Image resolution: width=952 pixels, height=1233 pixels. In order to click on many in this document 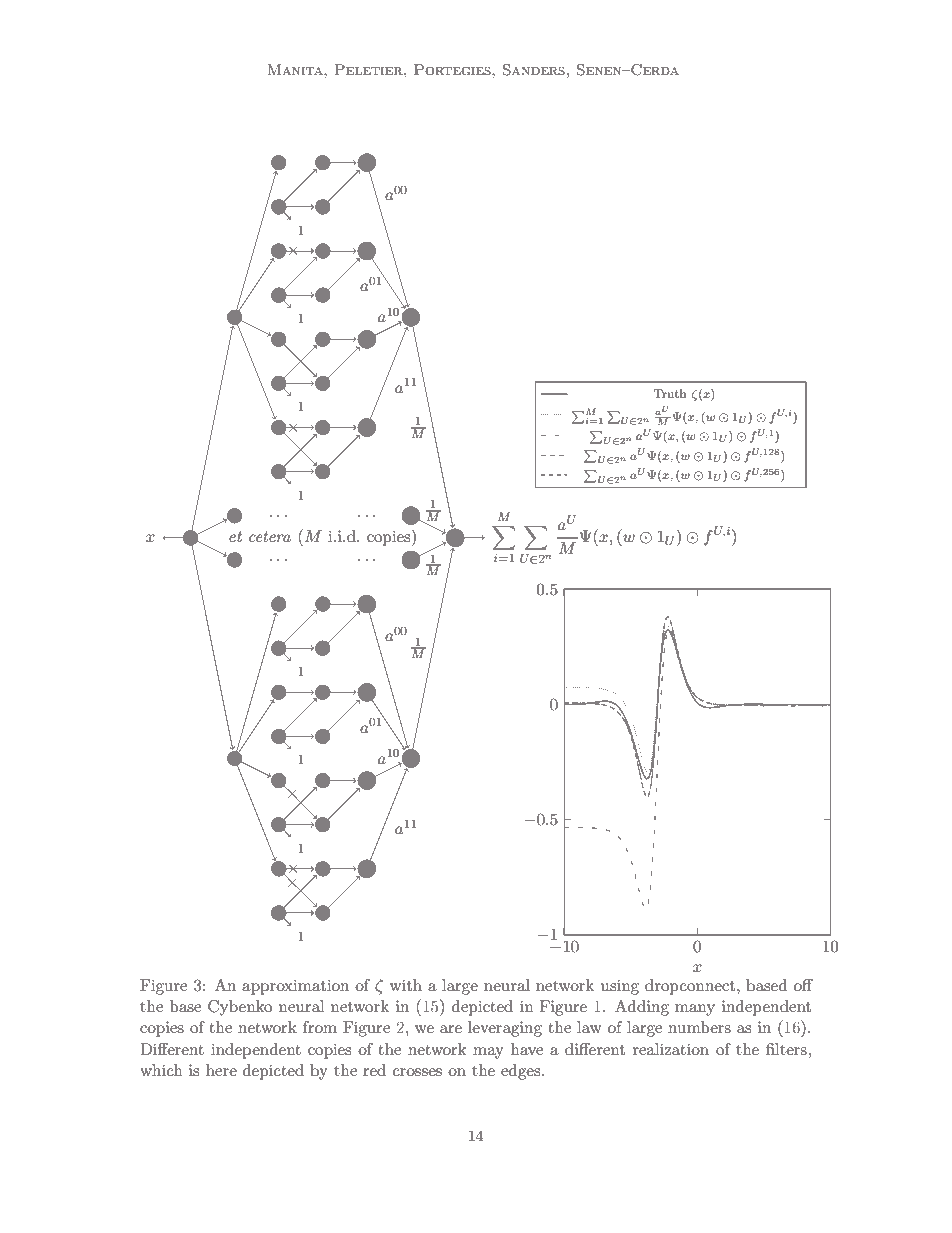, I will do `click(695, 1010)`.
